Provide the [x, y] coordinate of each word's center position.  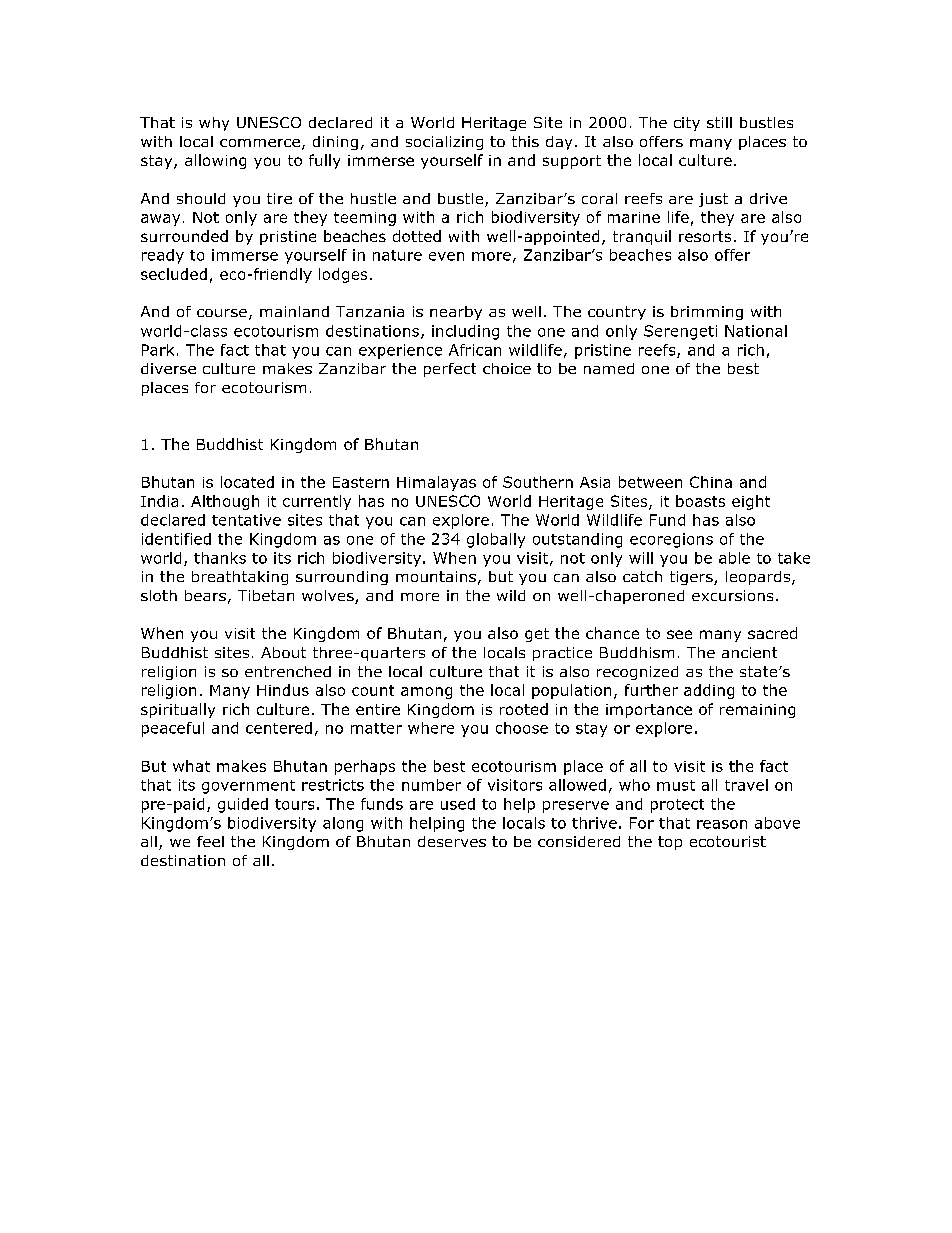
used [458, 804]
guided [243, 805]
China [711, 482]
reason [722, 824]
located [247, 482]
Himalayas [436, 483]
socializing [444, 143]
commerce [260, 143]
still [719, 122]
